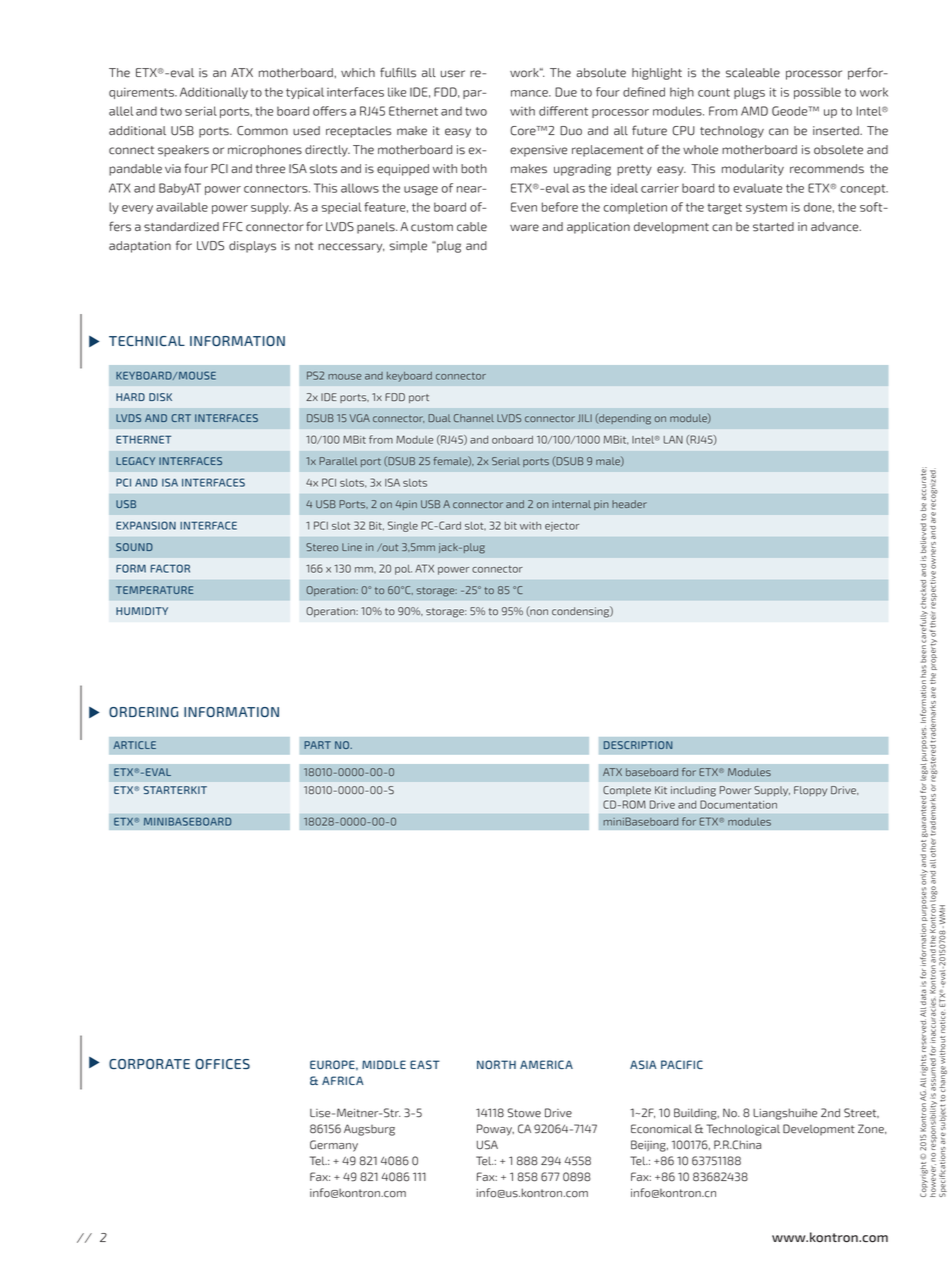 The width and height of the screenshot is (952, 1270). What do you see at coordinates (262, 131) in the screenshot?
I see `Common` at bounding box center [262, 131].
